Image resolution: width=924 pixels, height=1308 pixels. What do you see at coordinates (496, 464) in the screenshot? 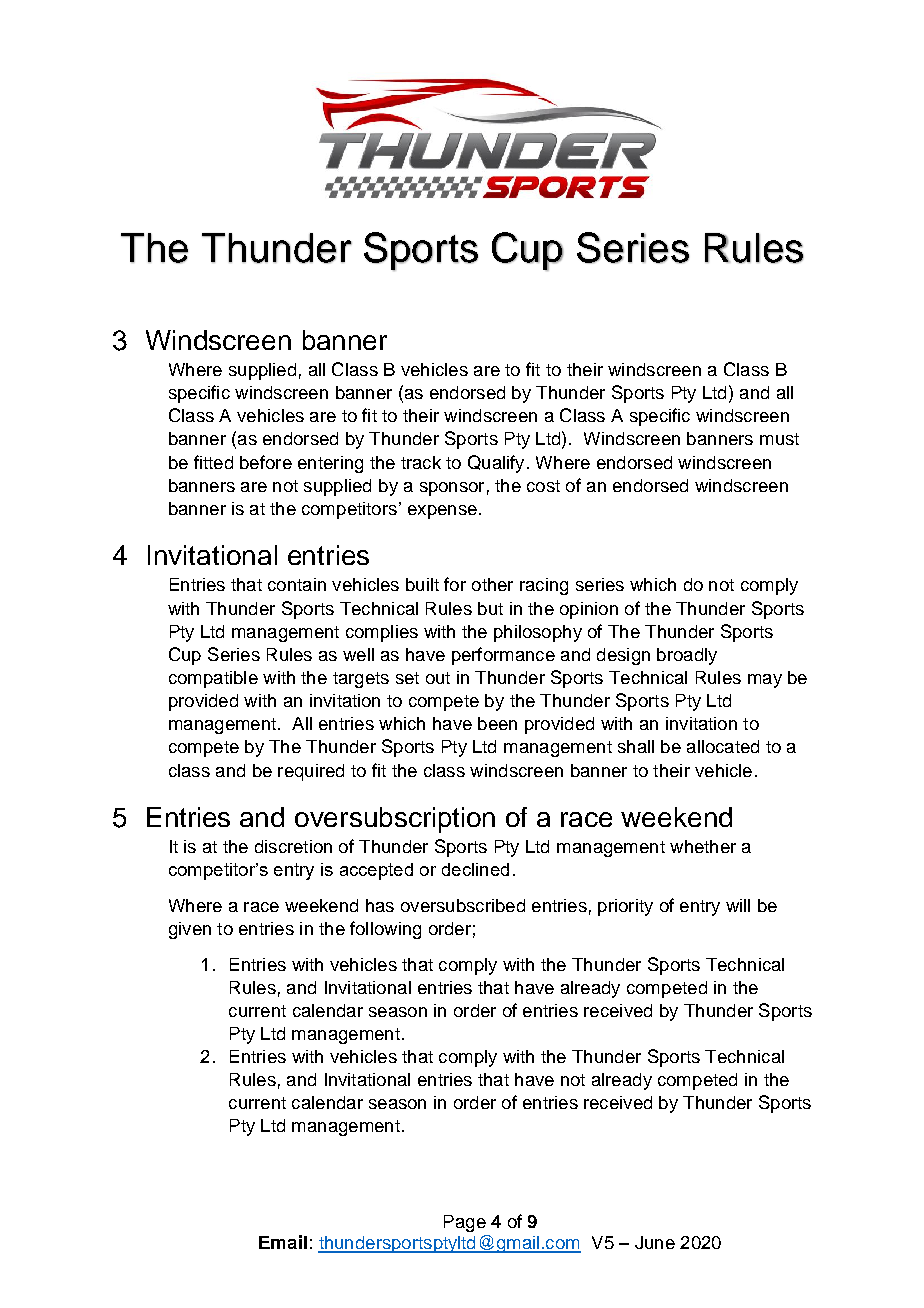
I see `Qualify` at bounding box center [496, 464].
